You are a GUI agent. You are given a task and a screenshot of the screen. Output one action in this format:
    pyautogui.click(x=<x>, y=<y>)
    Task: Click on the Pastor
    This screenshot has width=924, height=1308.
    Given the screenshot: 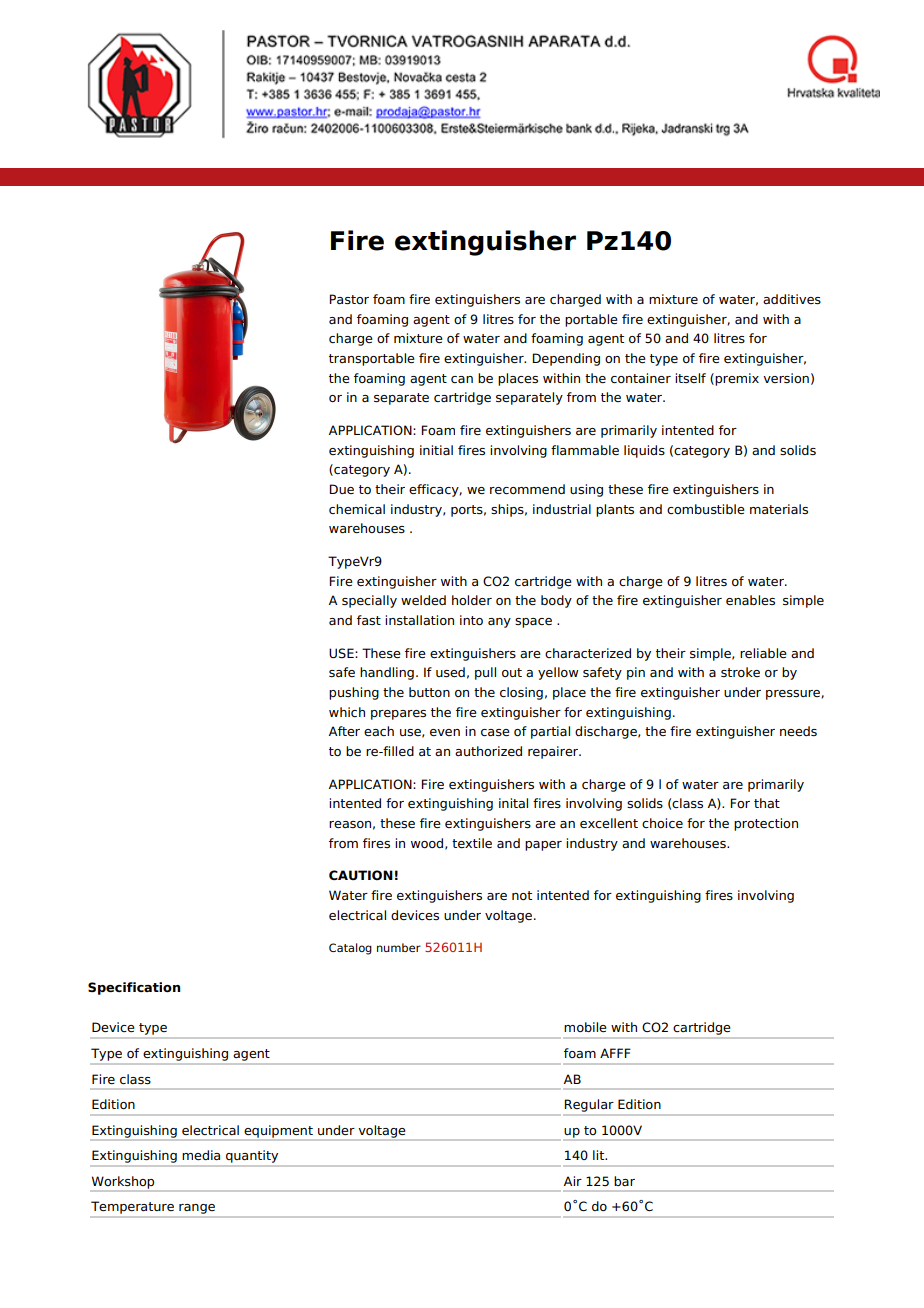 What is the action you would take?
    pyautogui.click(x=349, y=299)
